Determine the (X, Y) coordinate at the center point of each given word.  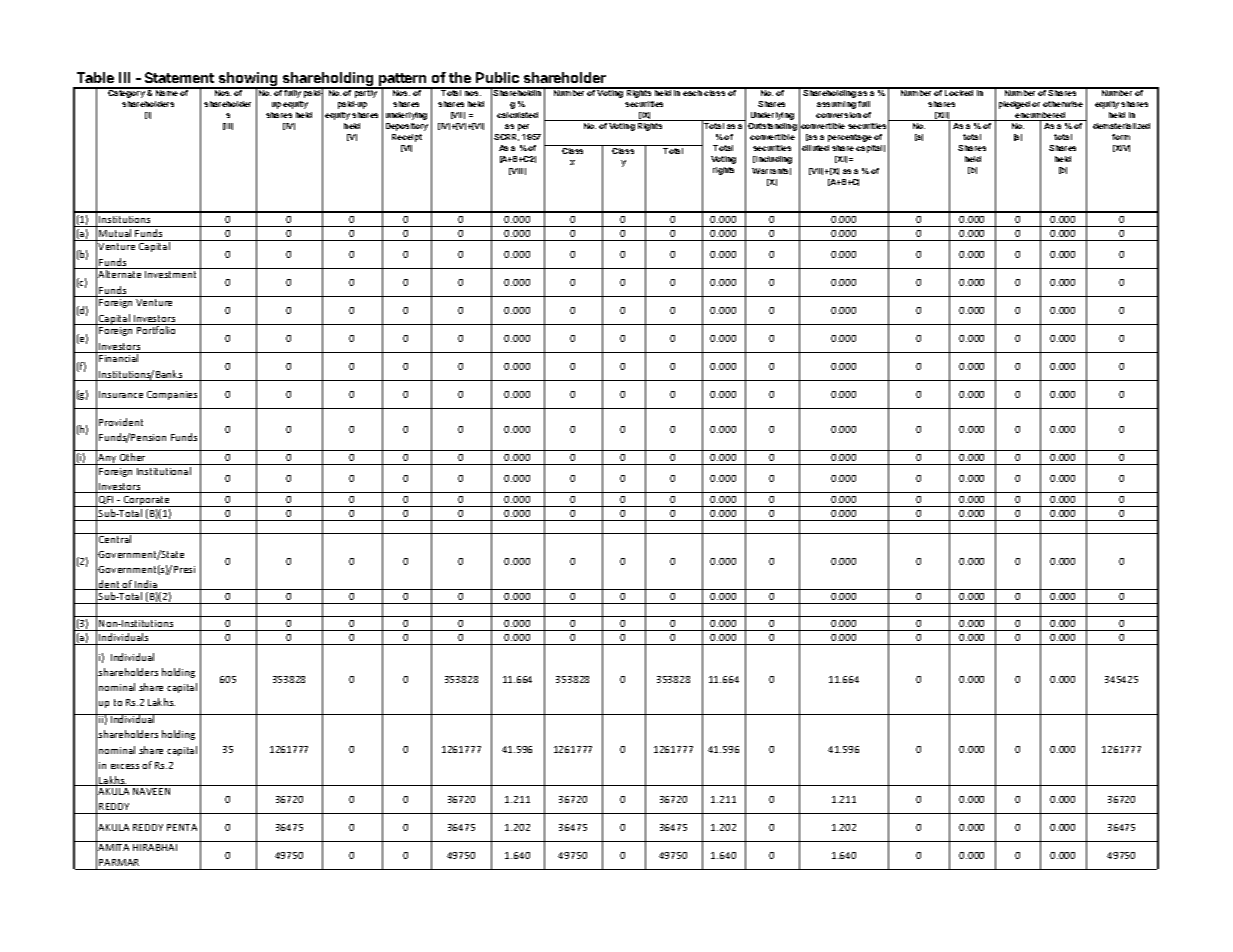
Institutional (164, 471)
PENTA (182, 827)
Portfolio (156, 330)
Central (115, 538)
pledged (1014, 105)
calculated (517, 115)
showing (248, 80)
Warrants (771, 171)
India (146, 585)
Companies (172, 395)
